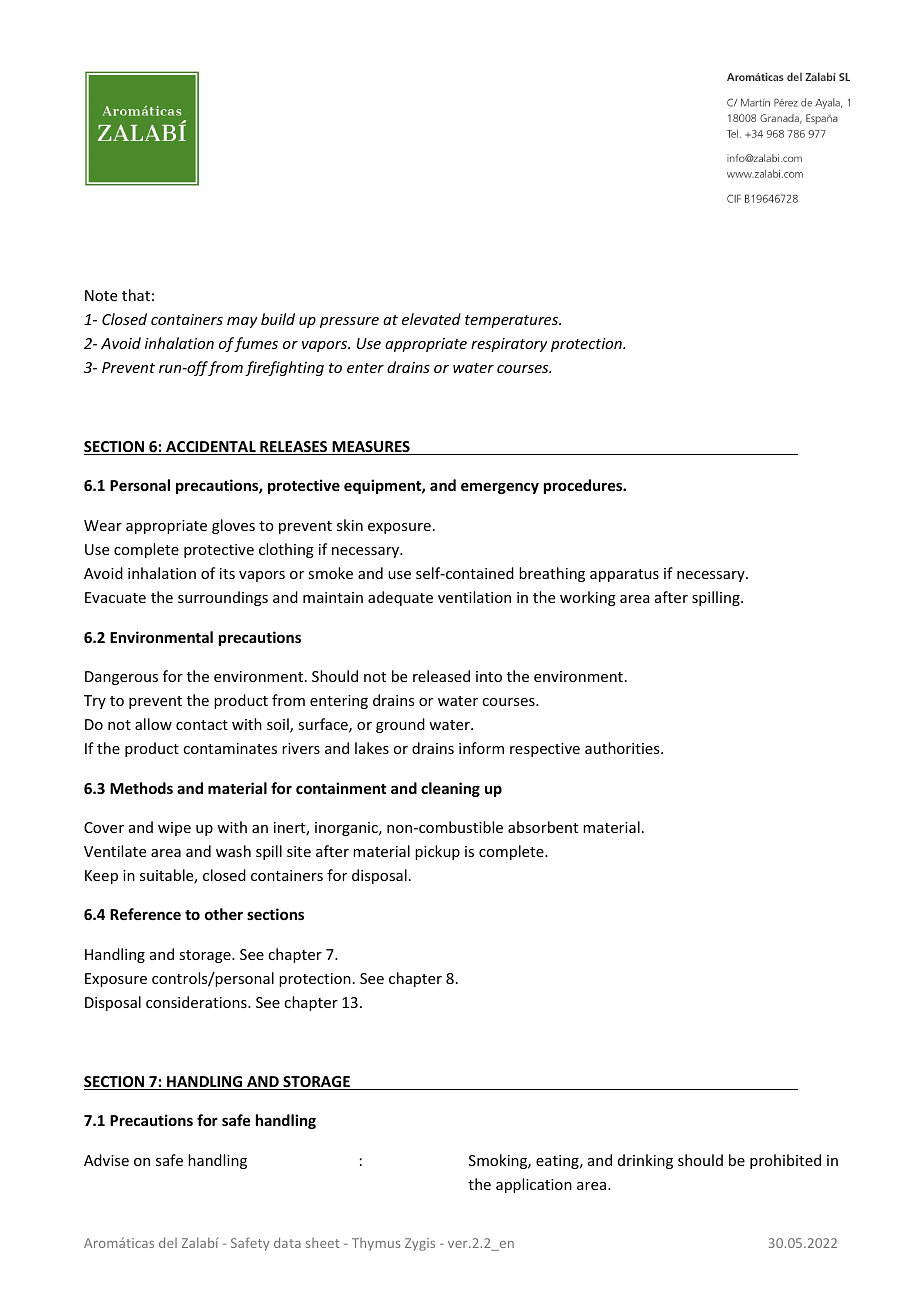 This image has height=1308, width=924. I want to click on drinking, so click(645, 1161).
